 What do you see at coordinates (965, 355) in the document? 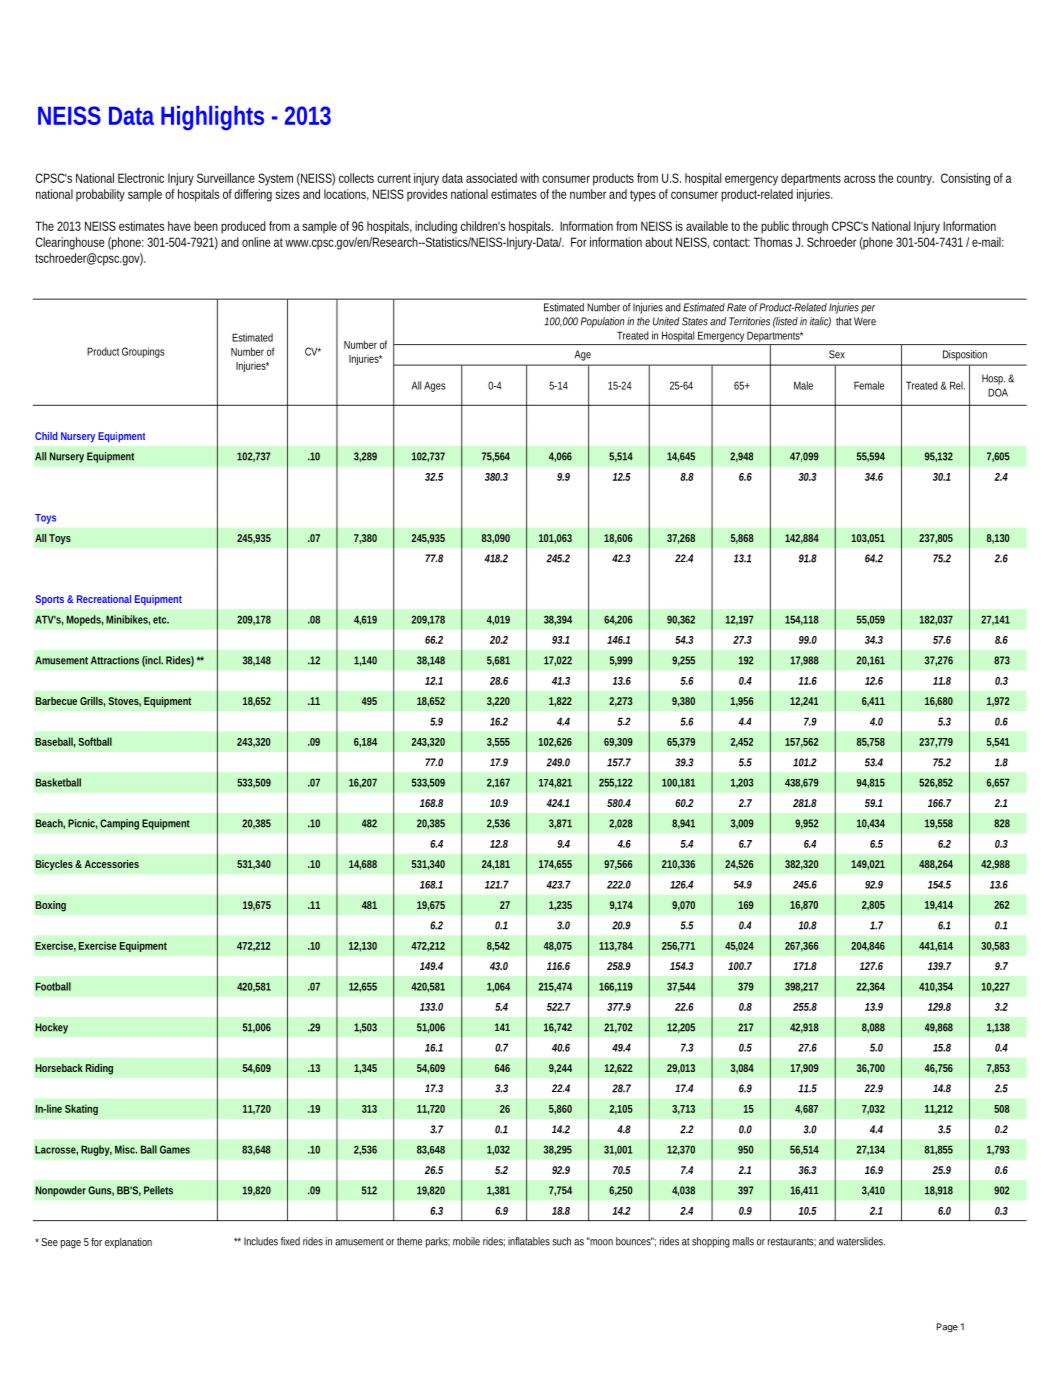
I see `Disposition` at bounding box center [965, 355].
